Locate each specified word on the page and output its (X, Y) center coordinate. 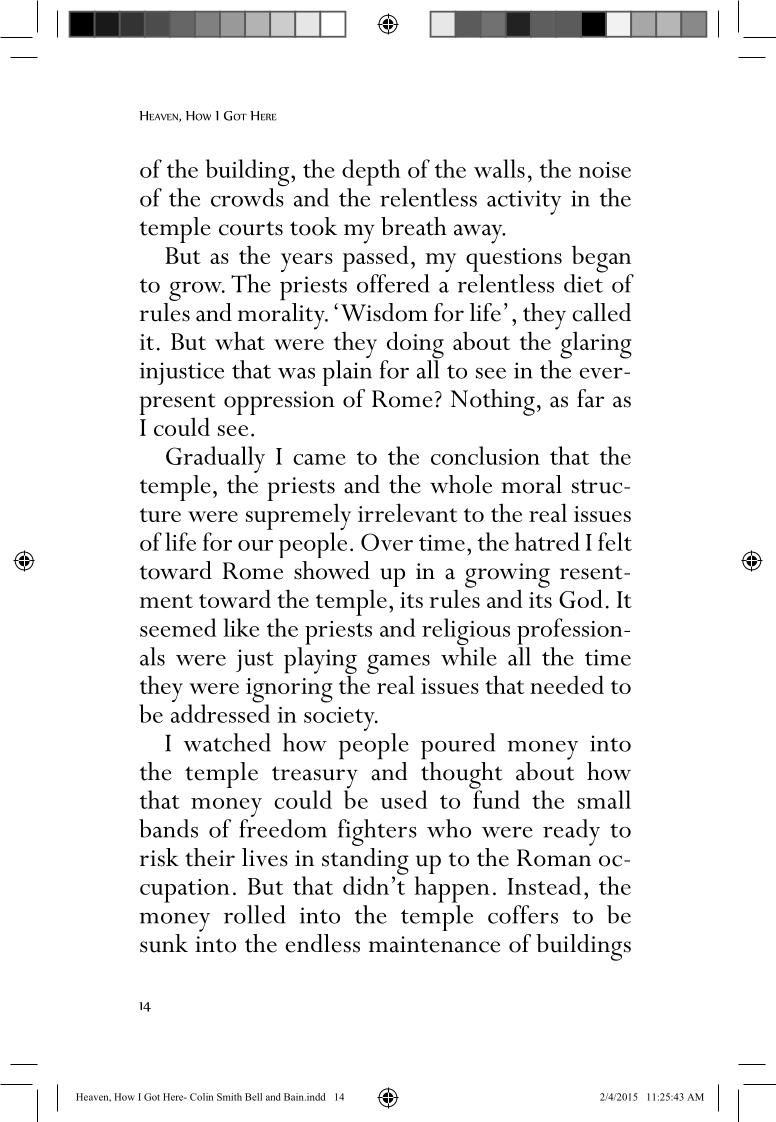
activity (524, 202)
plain (347, 373)
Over (387, 542)
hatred (547, 541)
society (340, 719)
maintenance (434, 944)
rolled (254, 914)
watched (227, 742)
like (241, 627)
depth (371, 172)
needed (567, 684)
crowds (247, 197)
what (240, 340)
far (590, 398)
